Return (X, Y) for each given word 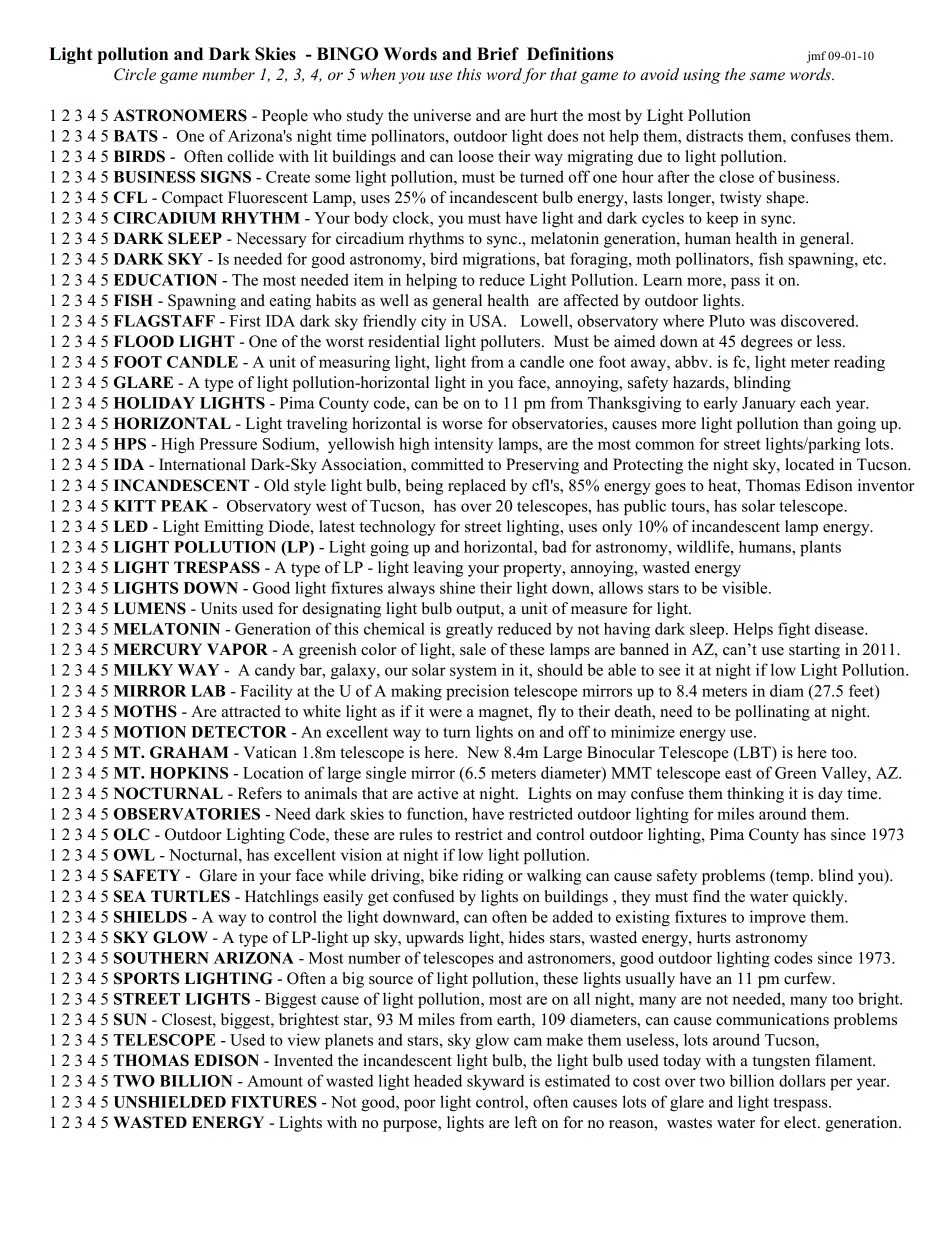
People (285, 117)
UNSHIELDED (170, 1102)
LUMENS (150, 608)
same (767, 76)
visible (746, 587)
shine (457, 587)
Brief (498, 54)
